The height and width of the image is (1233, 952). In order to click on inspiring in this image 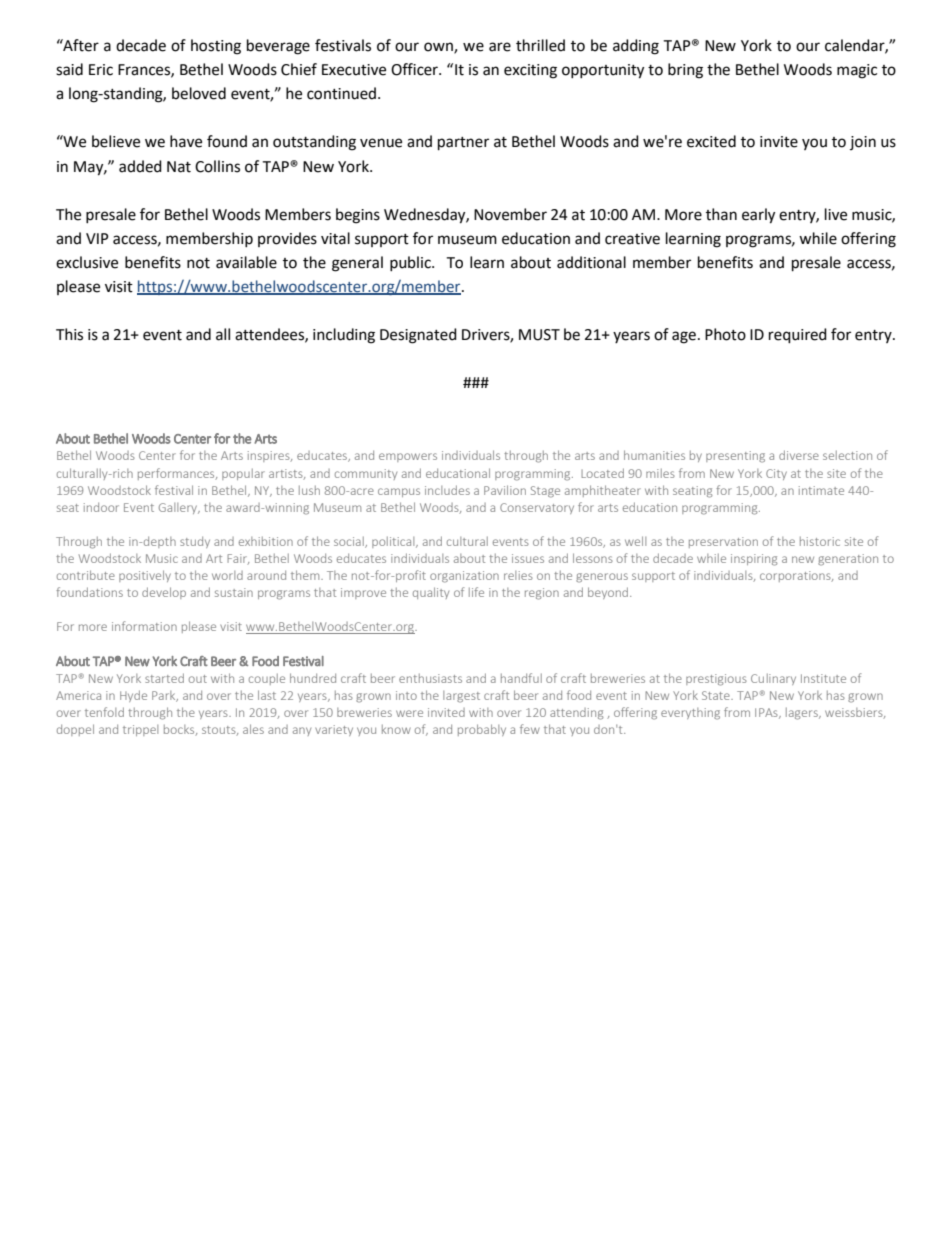, I will do `click(754, 560)`.
